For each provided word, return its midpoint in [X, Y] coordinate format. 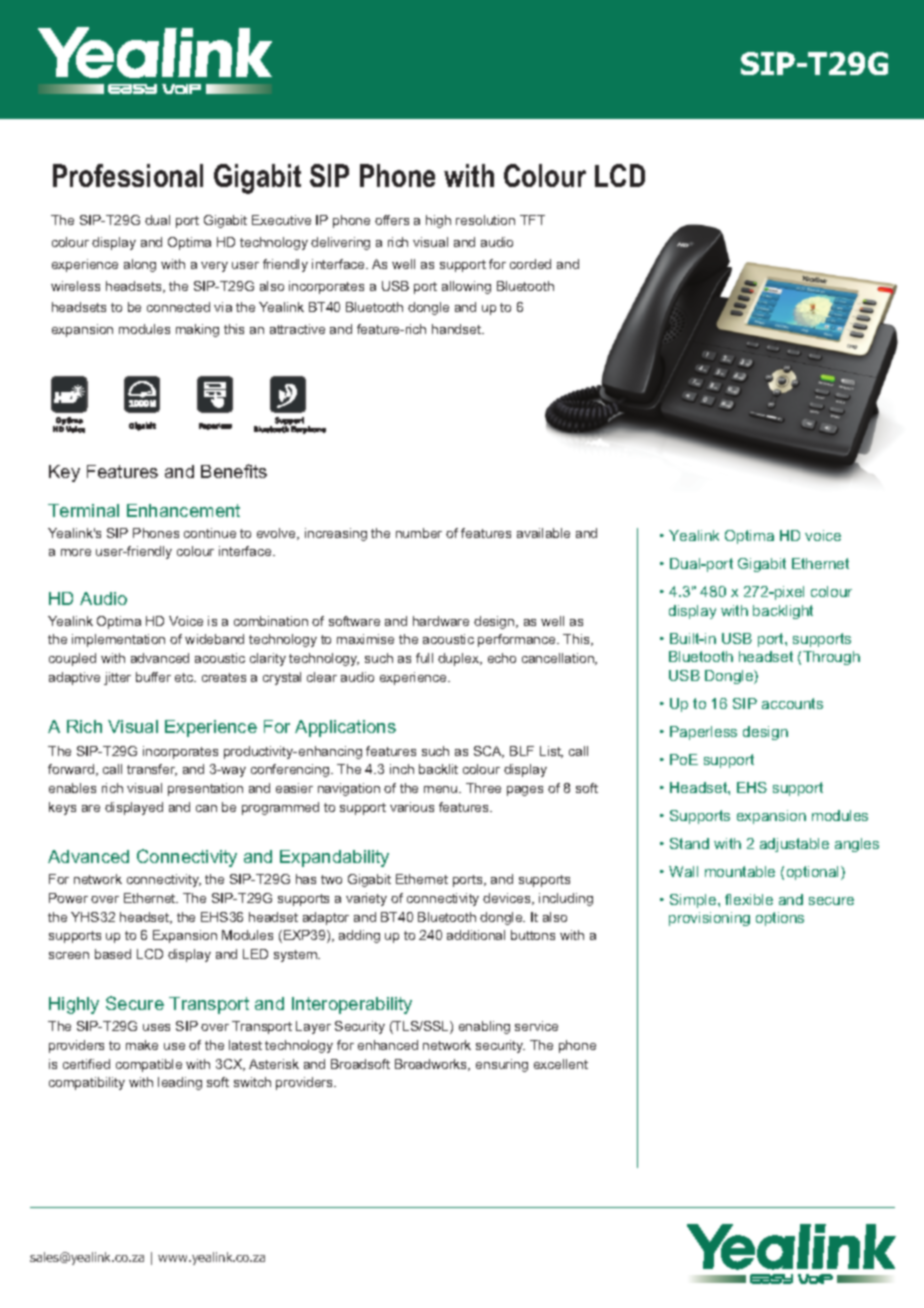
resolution [485, 220]
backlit [438, 769]
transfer [152, 770]
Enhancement [183, 510]
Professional [128, 175]
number [419, 533]
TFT [532, 220]
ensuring [502, 1065]
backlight [783, 612]
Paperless [703, 733]
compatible [149, 1065]
